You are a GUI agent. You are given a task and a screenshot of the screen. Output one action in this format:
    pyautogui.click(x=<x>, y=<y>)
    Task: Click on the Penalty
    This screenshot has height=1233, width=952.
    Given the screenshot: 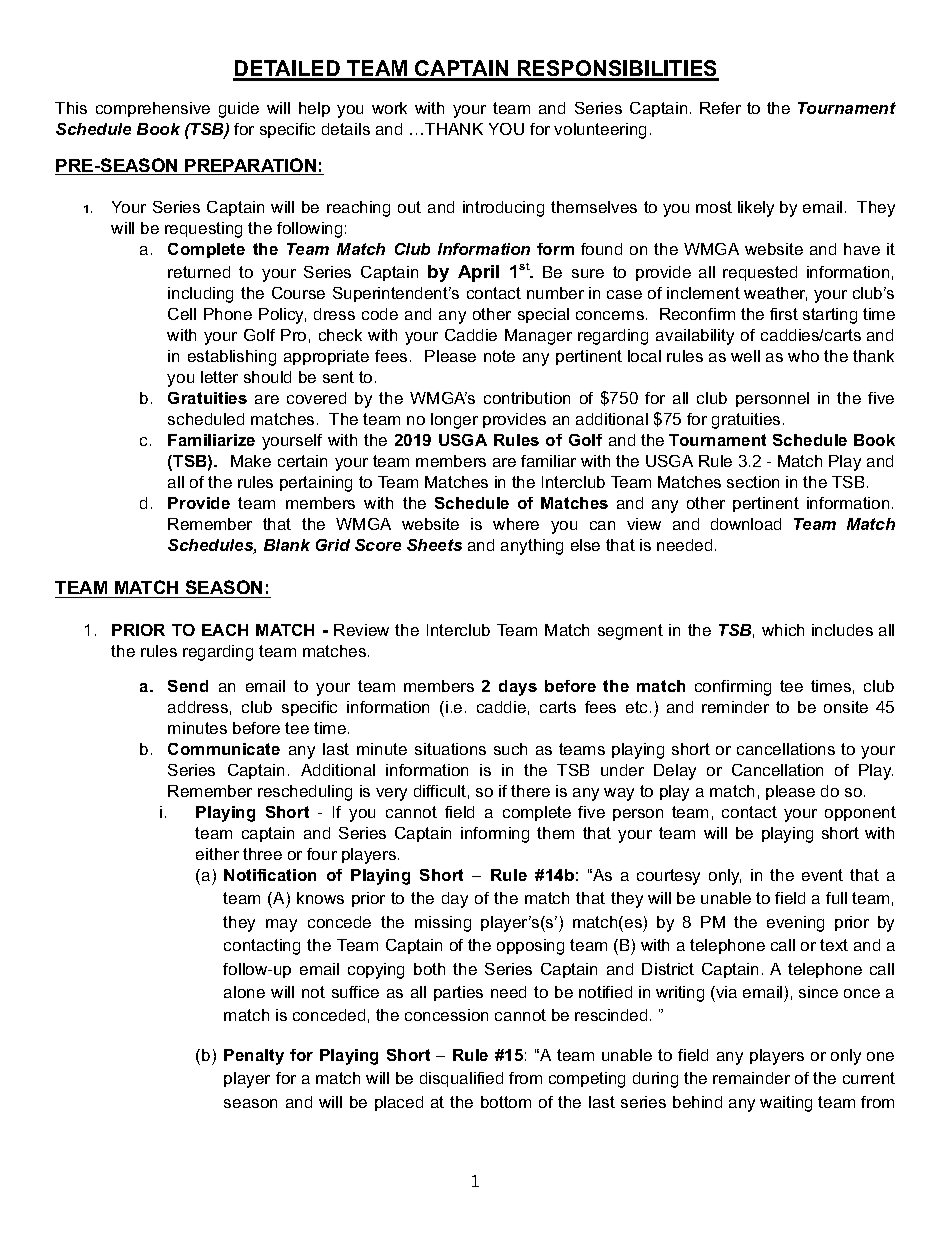 What is the action you would take?
    pyautogui.click(x=254, y=1057)
